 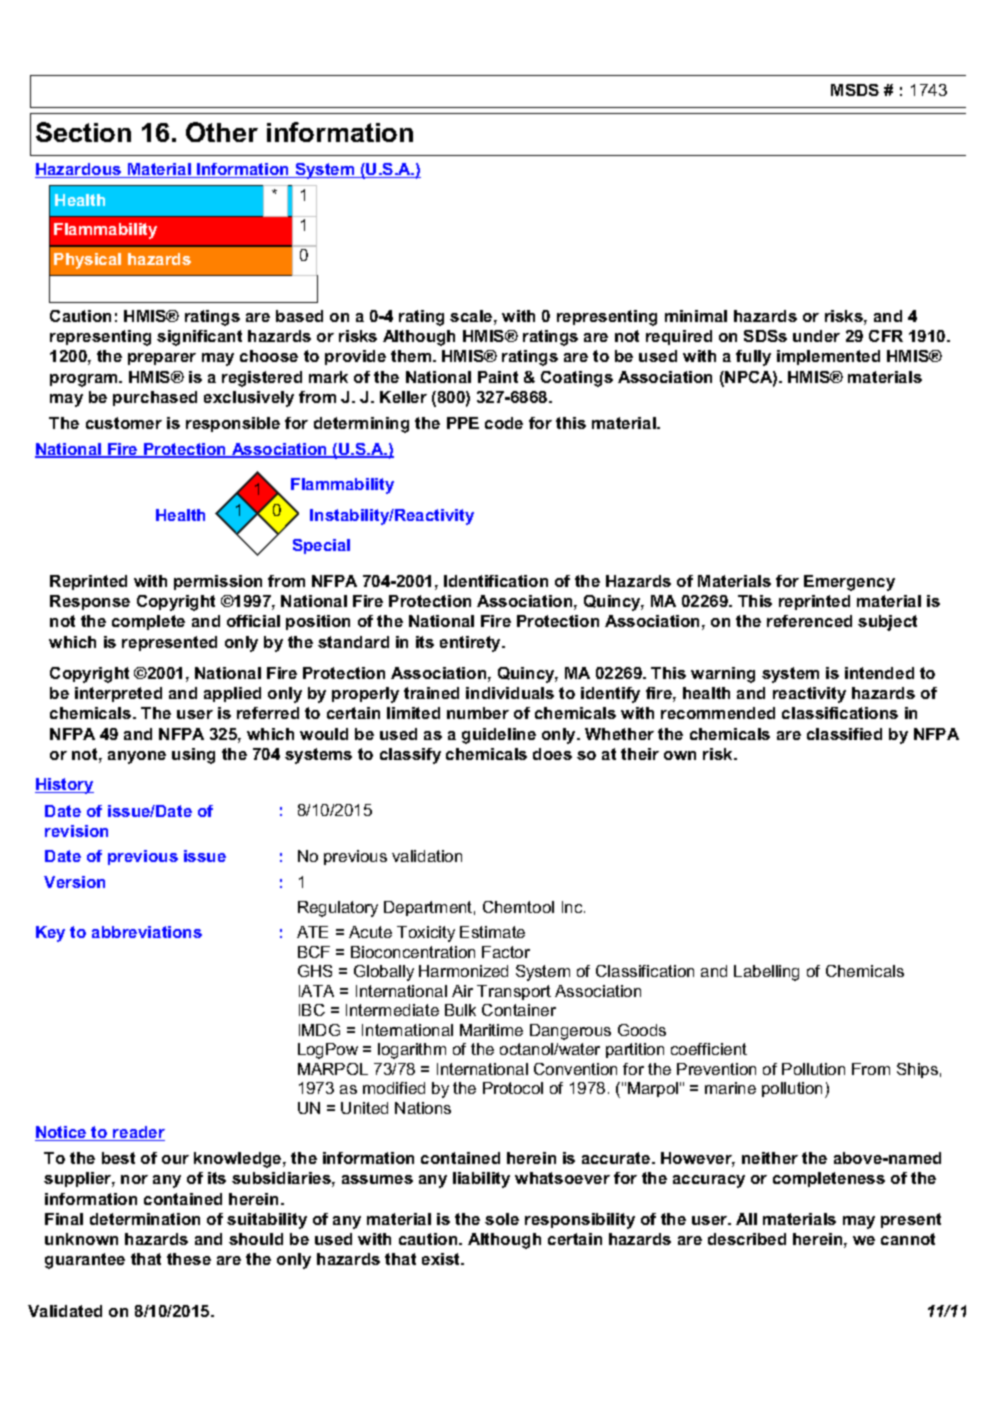 I want to click on PPE, so click(x=463, y=423).
